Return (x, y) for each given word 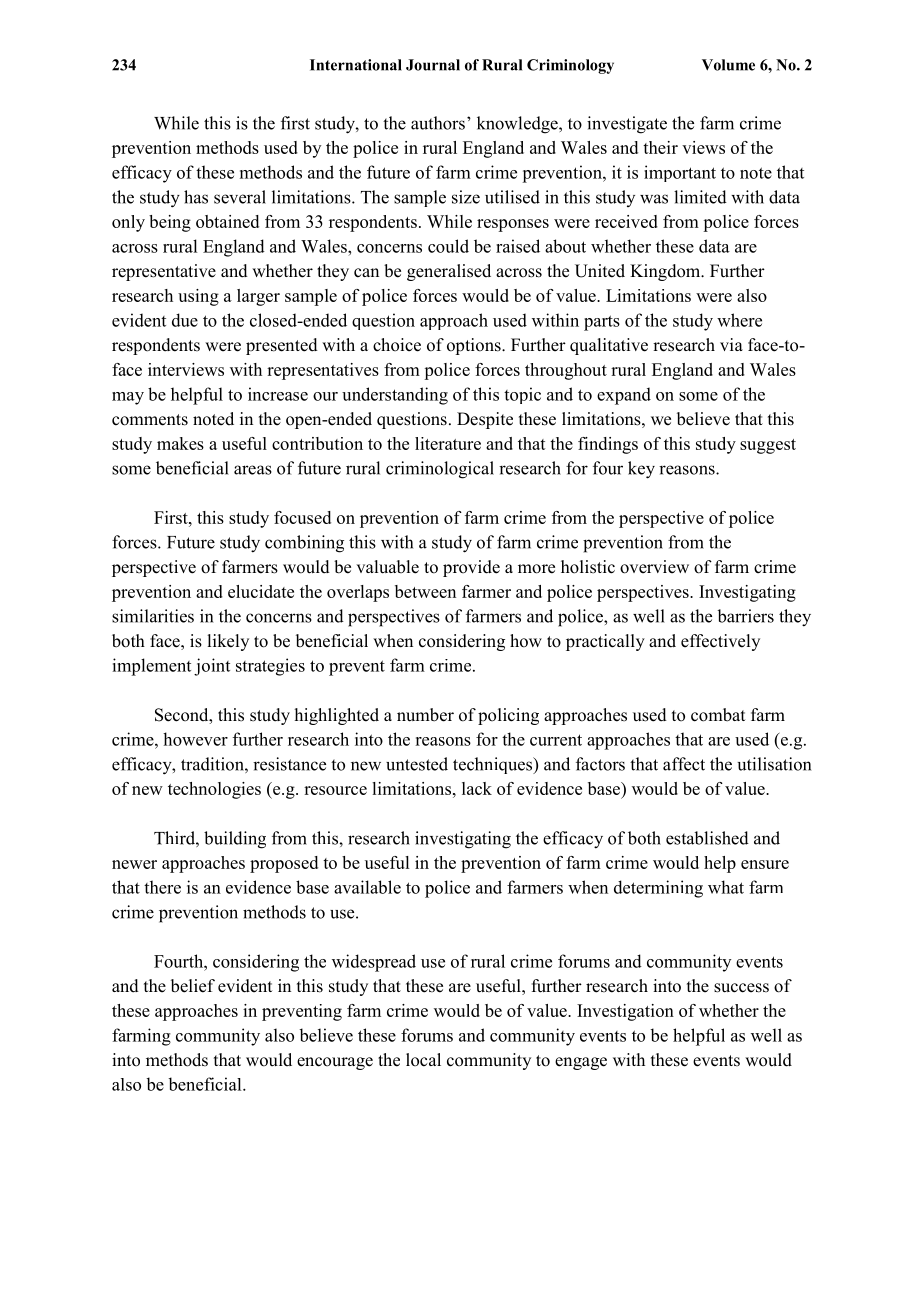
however (195, 739)
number (425, 715)
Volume (728, 65)
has (196, 197)
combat (718, 715)
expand (624, 396)
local (423, 1060)
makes (180, 443)
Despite (485, 420)
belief (193, 986)
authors (438, 123)
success (741, 988)
